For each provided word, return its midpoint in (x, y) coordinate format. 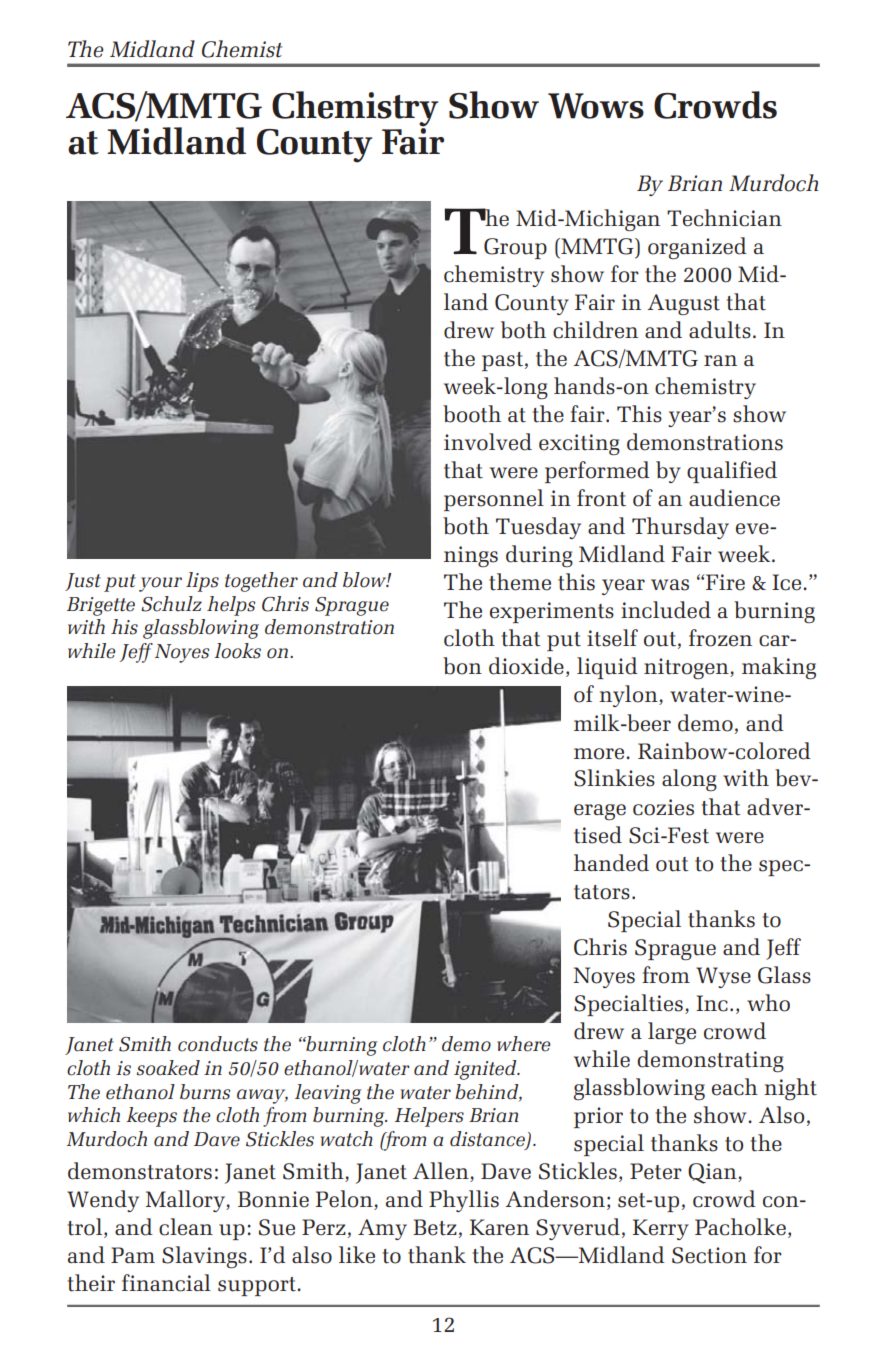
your (160, 584)
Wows (596, 106)
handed (611, 863)
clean (186, 1227)
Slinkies (614, 778)
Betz (435, 1227)
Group (515, 248)
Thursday (680, 528)
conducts (218, 1044)
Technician (724, 218)
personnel (494, 500)
